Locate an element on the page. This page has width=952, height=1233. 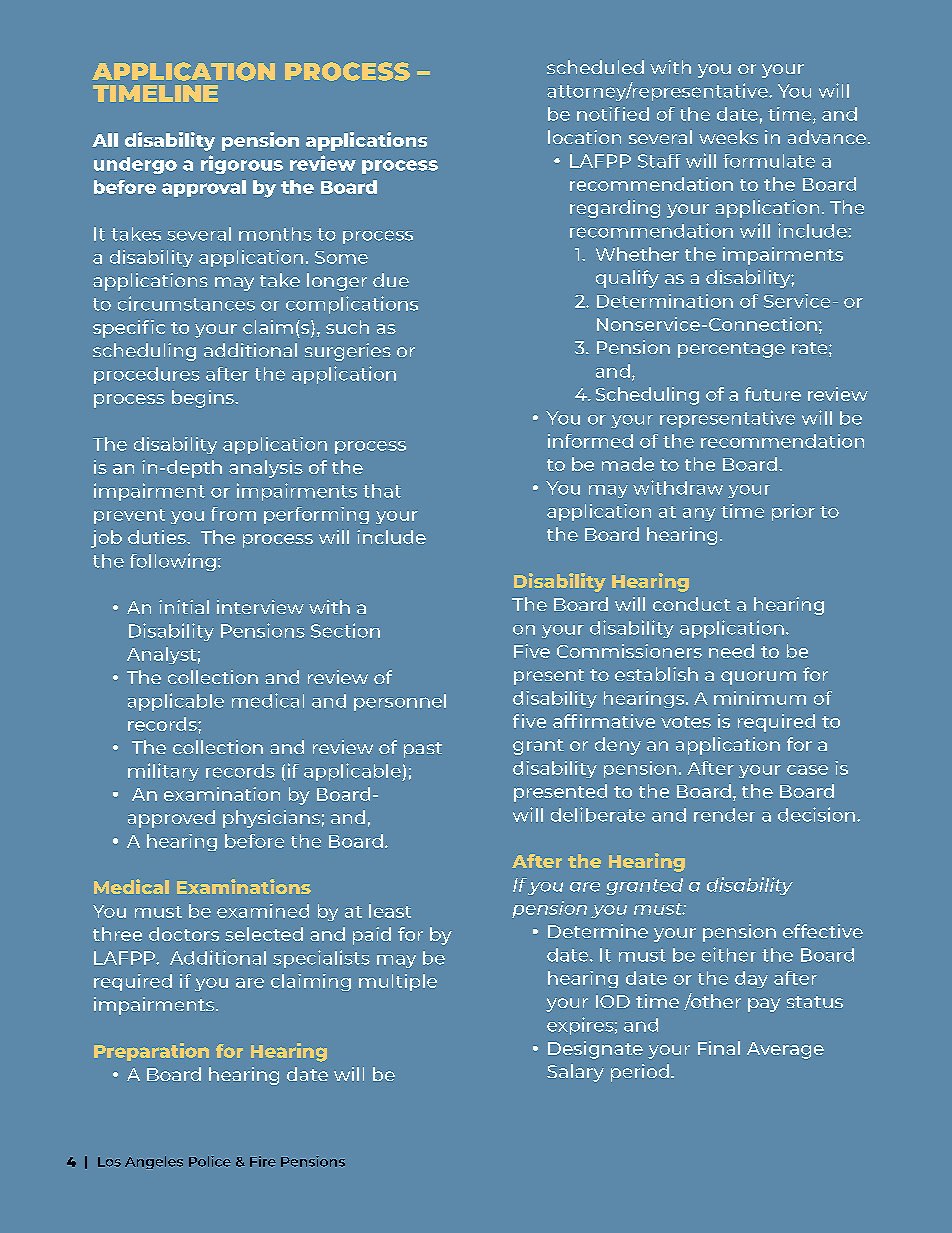
render is located at coordinates (724, 815).
